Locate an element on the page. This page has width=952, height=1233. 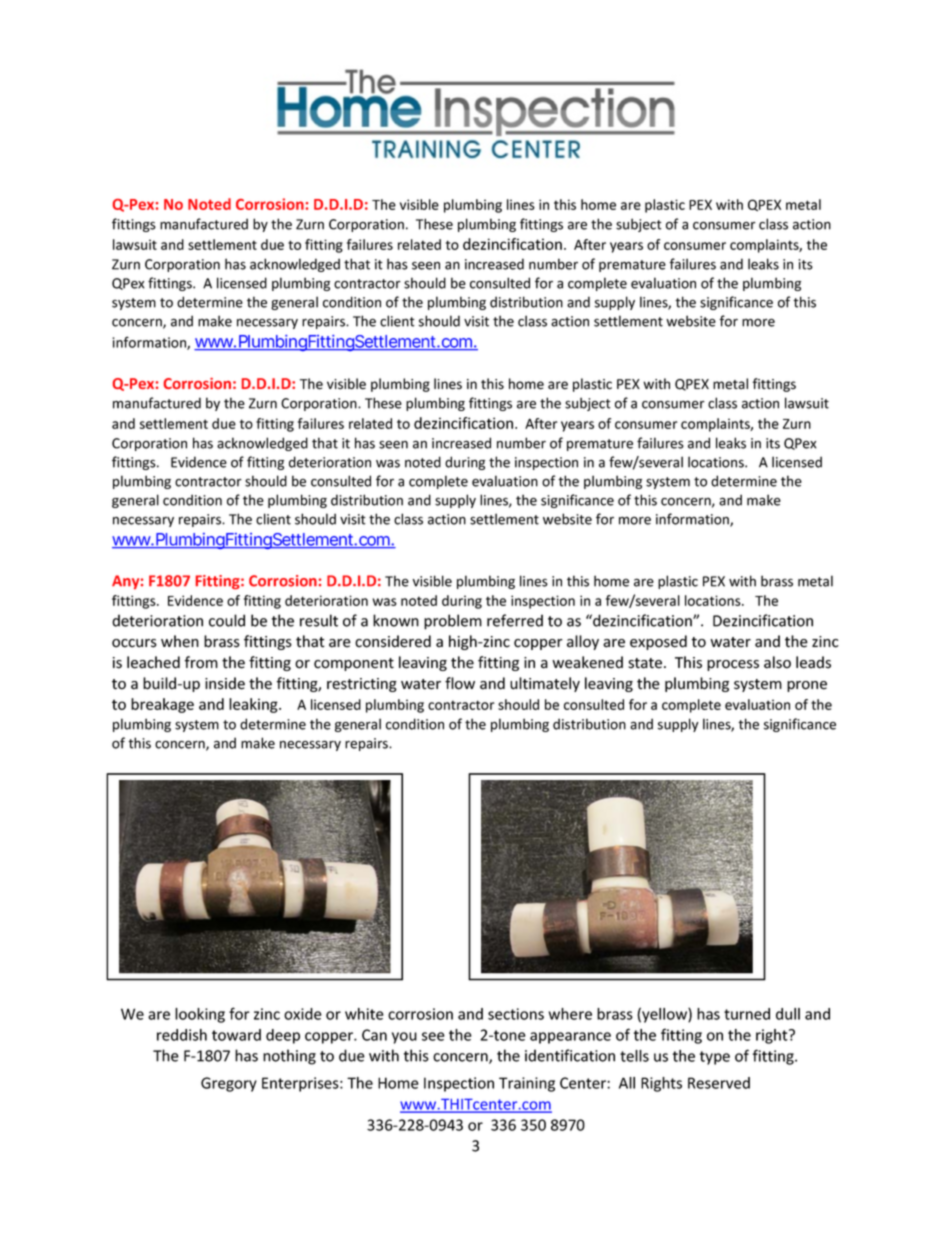
problem is located at coordinates (453, 622).
